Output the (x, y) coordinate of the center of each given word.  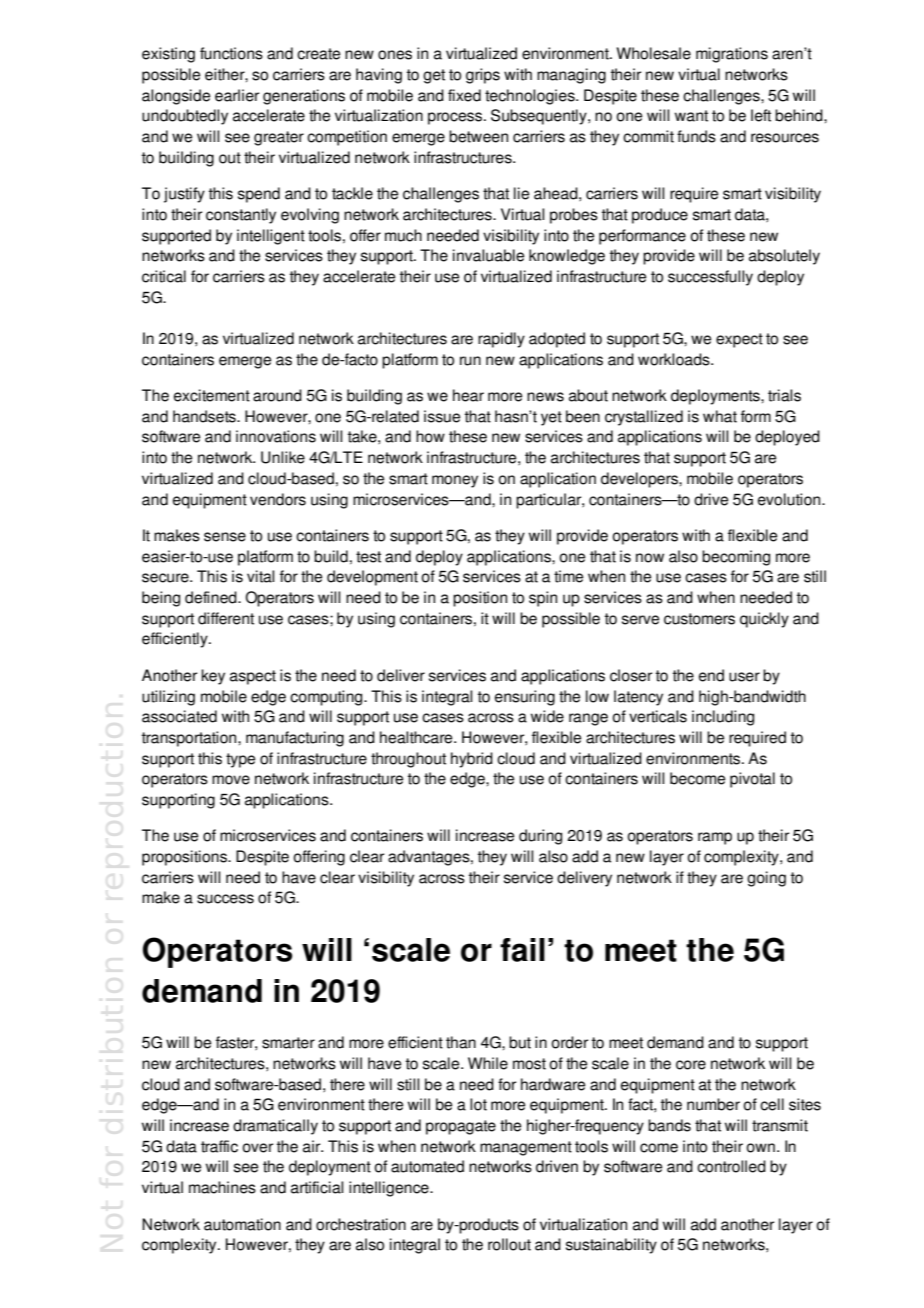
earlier (237, 95)
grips (483, 76)
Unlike (283, 457)
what (720, 416)
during (540, 837)
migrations (732, 55)
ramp (715, 838)
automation (242, 1224)
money (455, 481)
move (231, 780)
